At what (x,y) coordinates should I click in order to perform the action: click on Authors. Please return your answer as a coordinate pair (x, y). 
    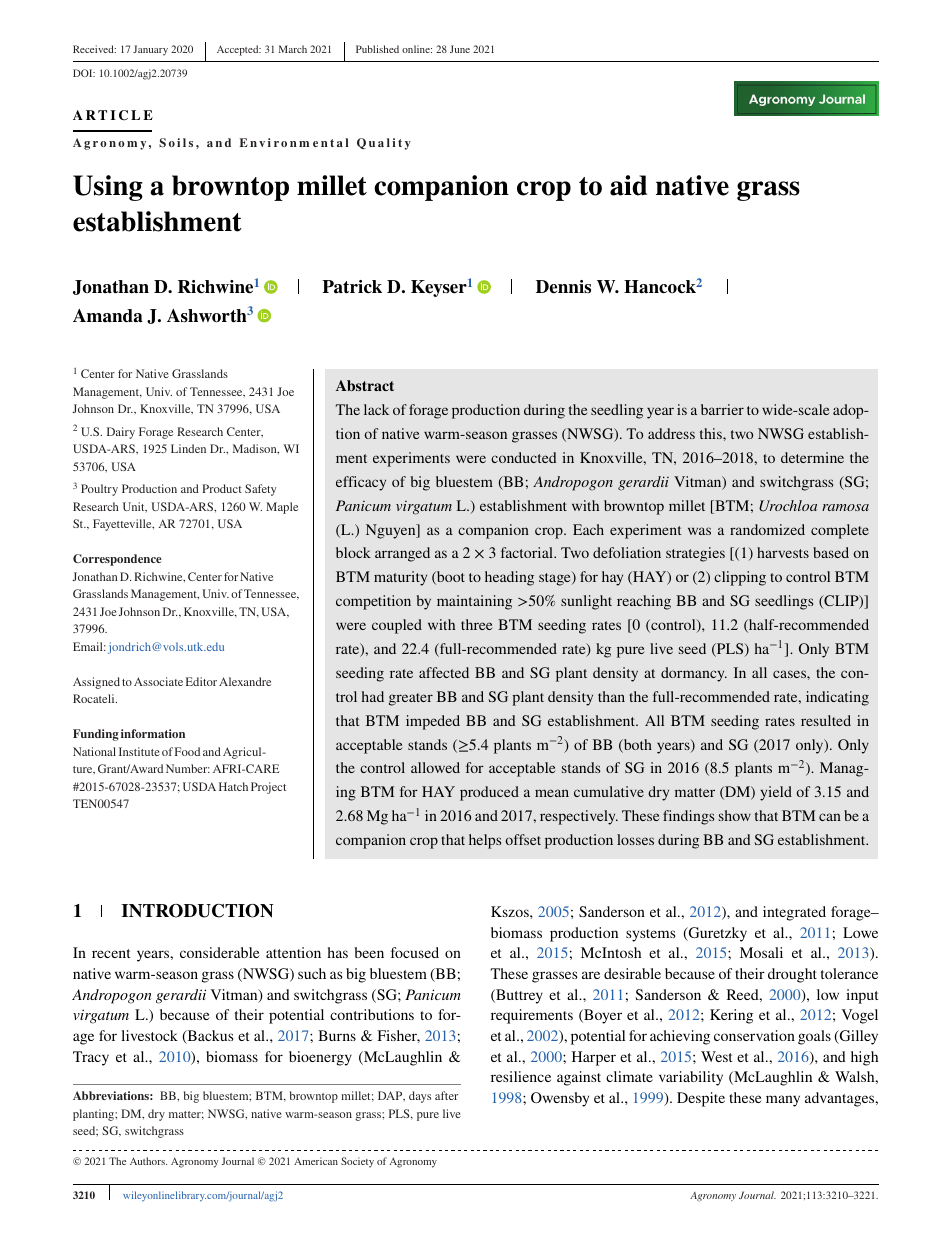
    Looking at the image, I should click on (148, 1161).
